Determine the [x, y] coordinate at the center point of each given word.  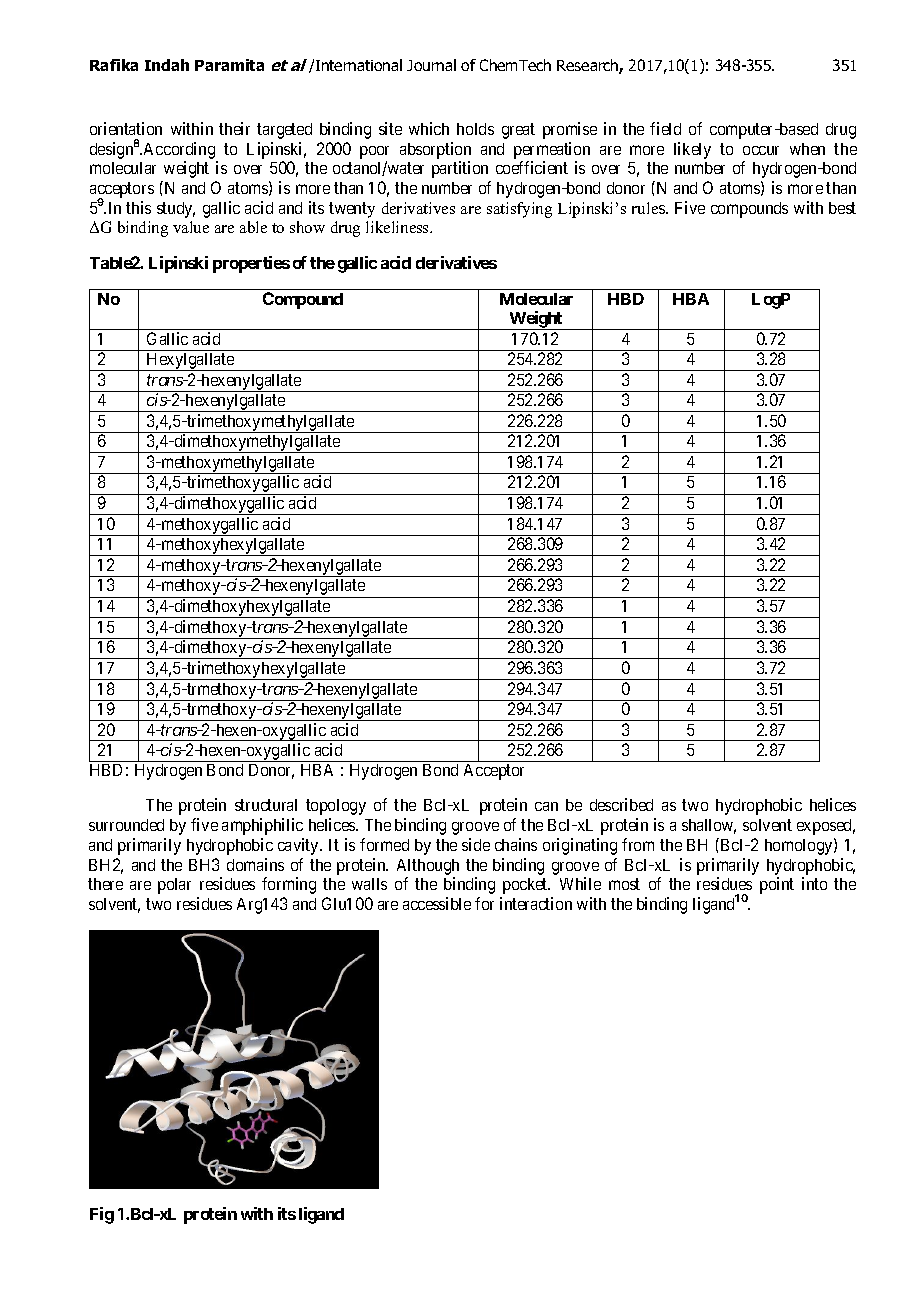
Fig [102, 1215]
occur [761, 150]
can [546, 806]
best [842, 208]
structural [266, 805]
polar [174, 886]
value [191, 227]
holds [475, 129]
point [777, 885]
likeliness [398, 227]
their [234, 128]
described [621, 804]
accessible [437, 903]
